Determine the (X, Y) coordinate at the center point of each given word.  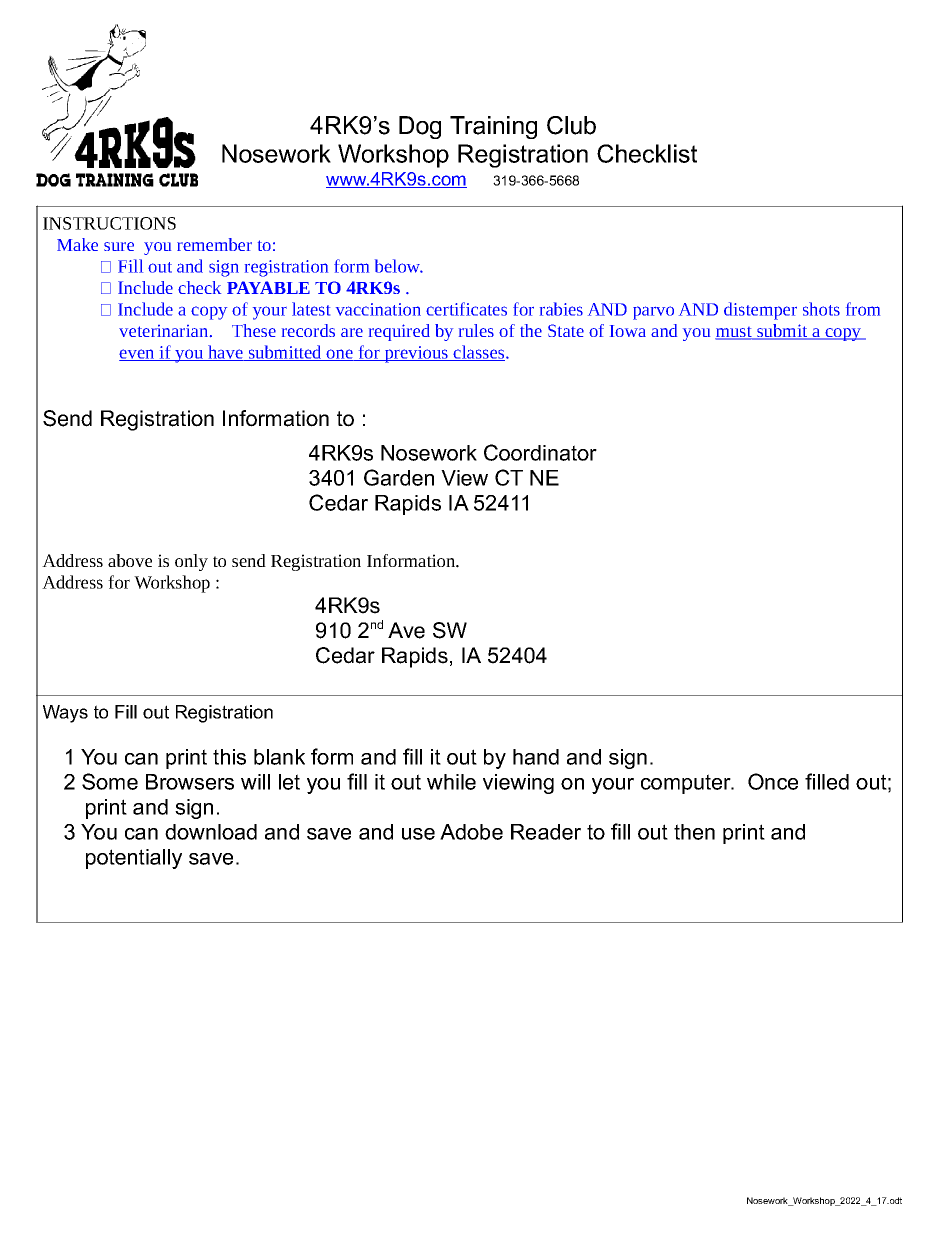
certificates (466, 309)
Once (773, 781)
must (734, 333)
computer (687, 784)
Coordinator (540, 452)
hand (536, 757)
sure (119, 246)
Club (571, 125)
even (138, 355)
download (211, 832)
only (191, 562)
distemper (760, 311)
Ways (65, 714)
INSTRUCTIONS (109, 223)
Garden (399, 477)
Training (493, 127)
